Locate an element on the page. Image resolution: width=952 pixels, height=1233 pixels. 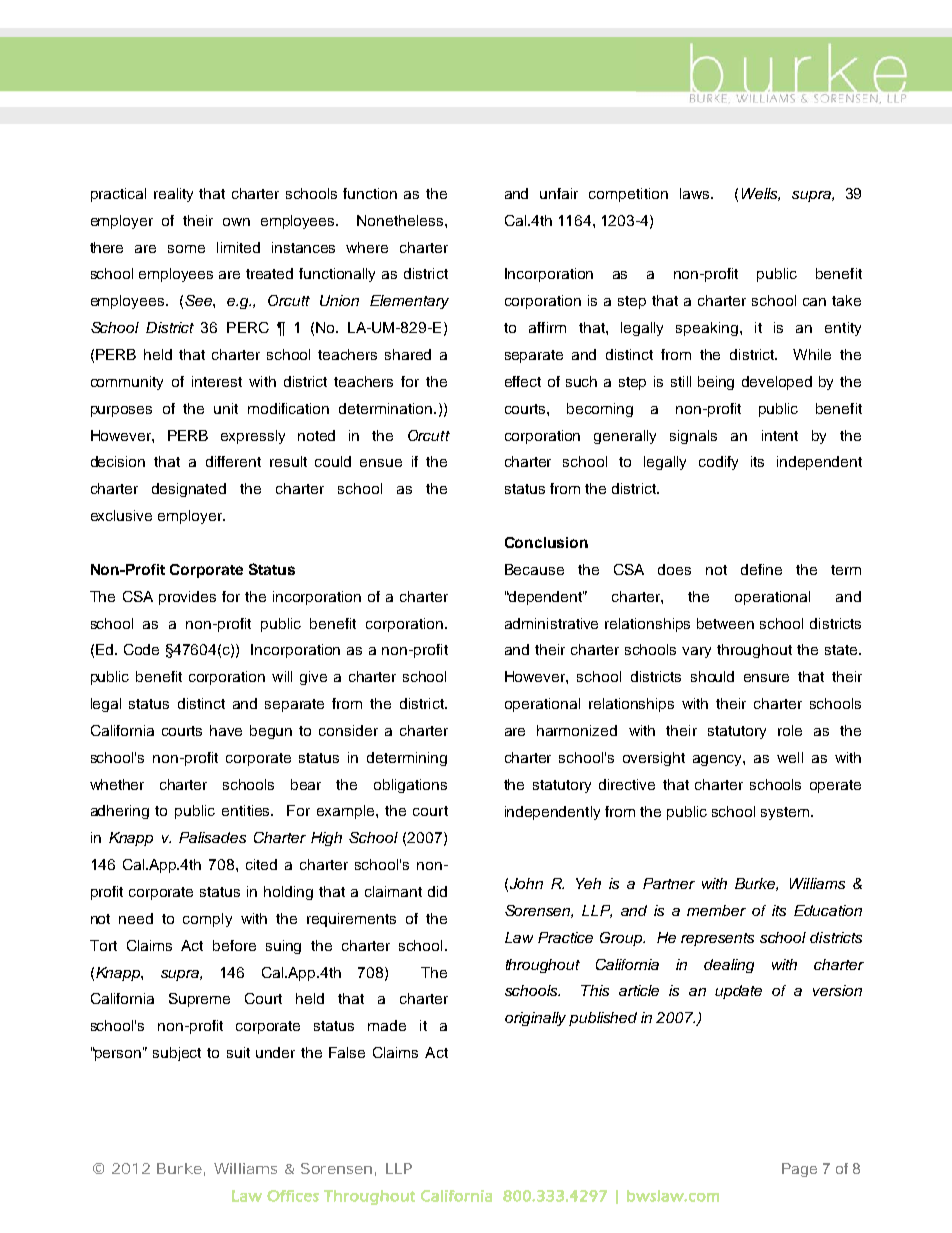
Offices is located at coordinates (293, 1196).
